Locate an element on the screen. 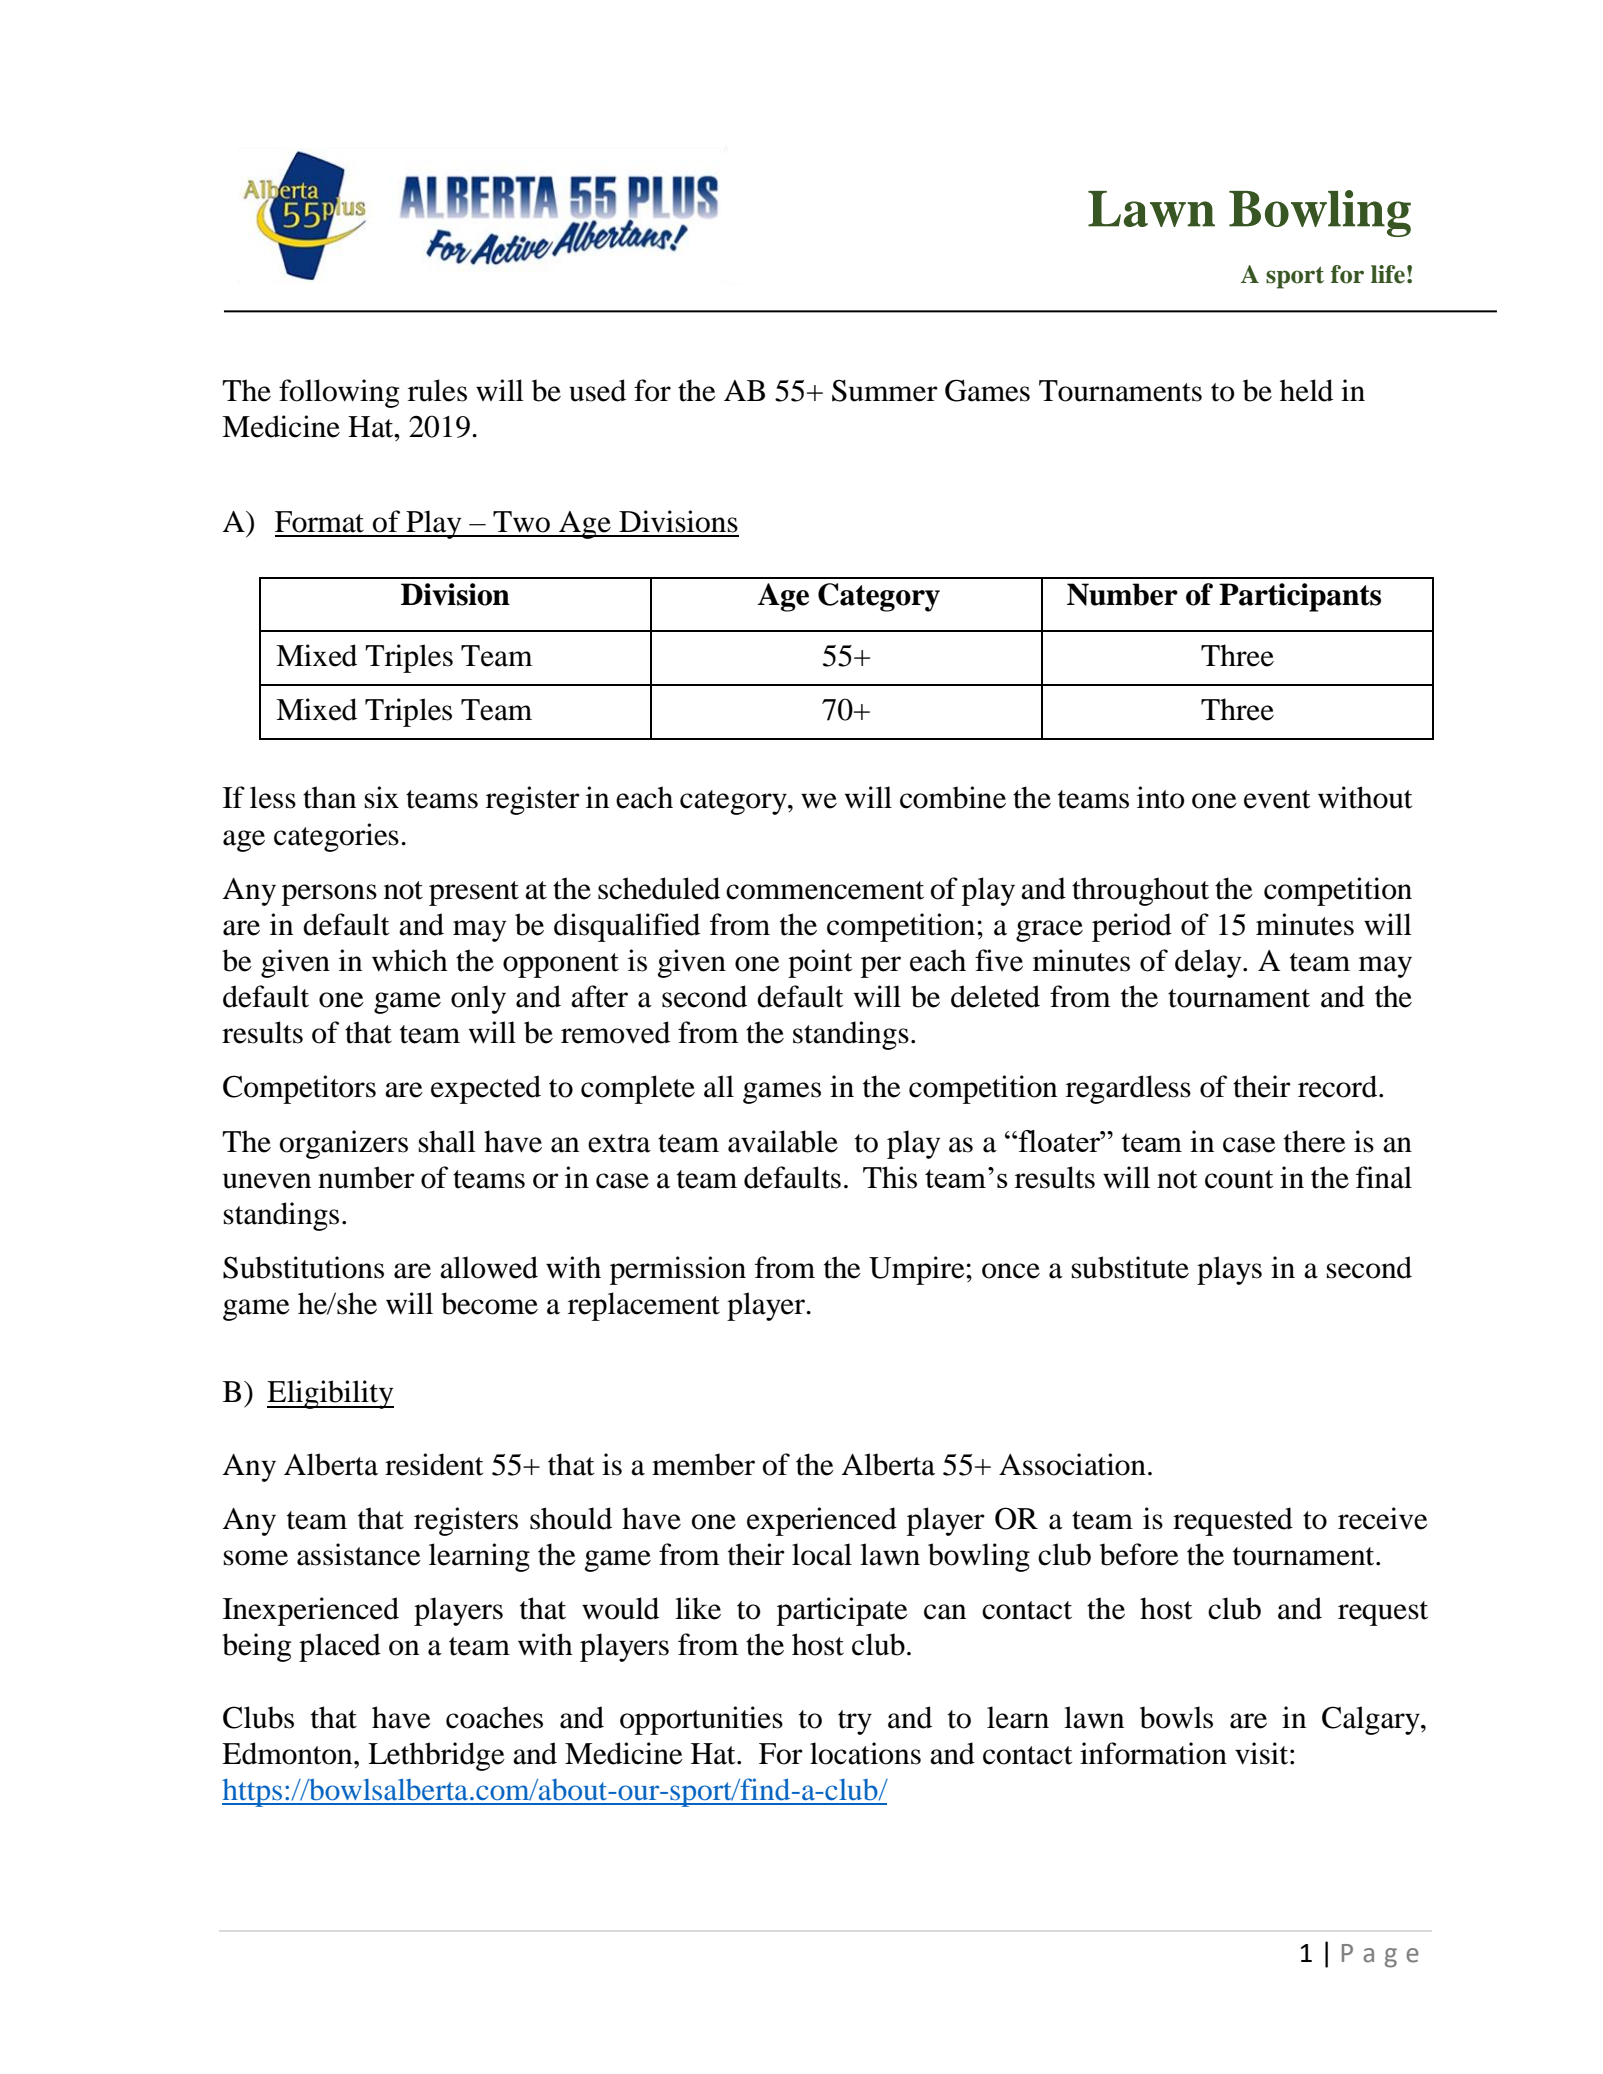  held is located at coordinates (1306, 390).
